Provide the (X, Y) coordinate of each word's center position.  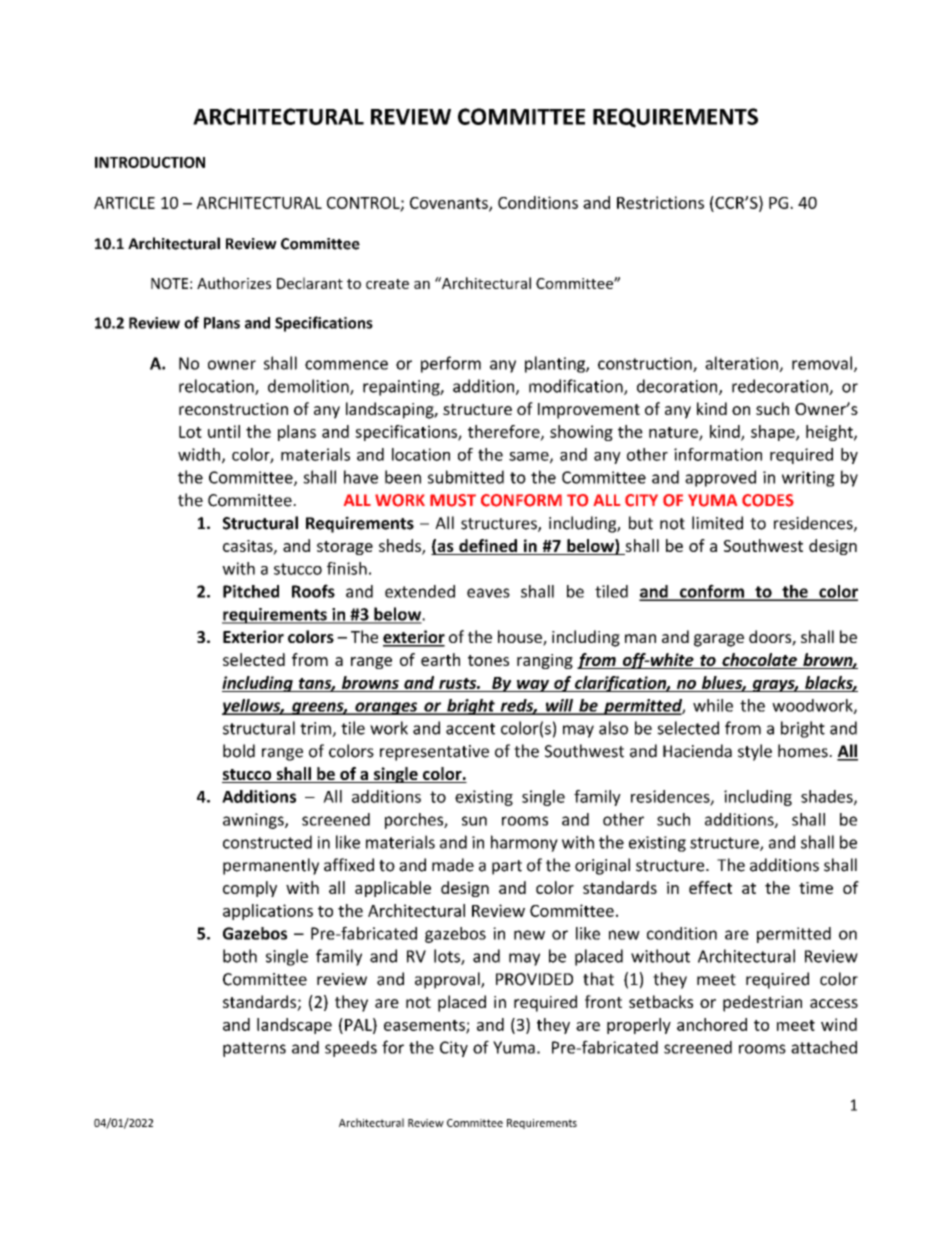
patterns (254, 1049)
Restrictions (660, 202)
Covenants (450, 204)
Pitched (251, 591)
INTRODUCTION (150, 162)
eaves (488, 593)
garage (719, 640)
